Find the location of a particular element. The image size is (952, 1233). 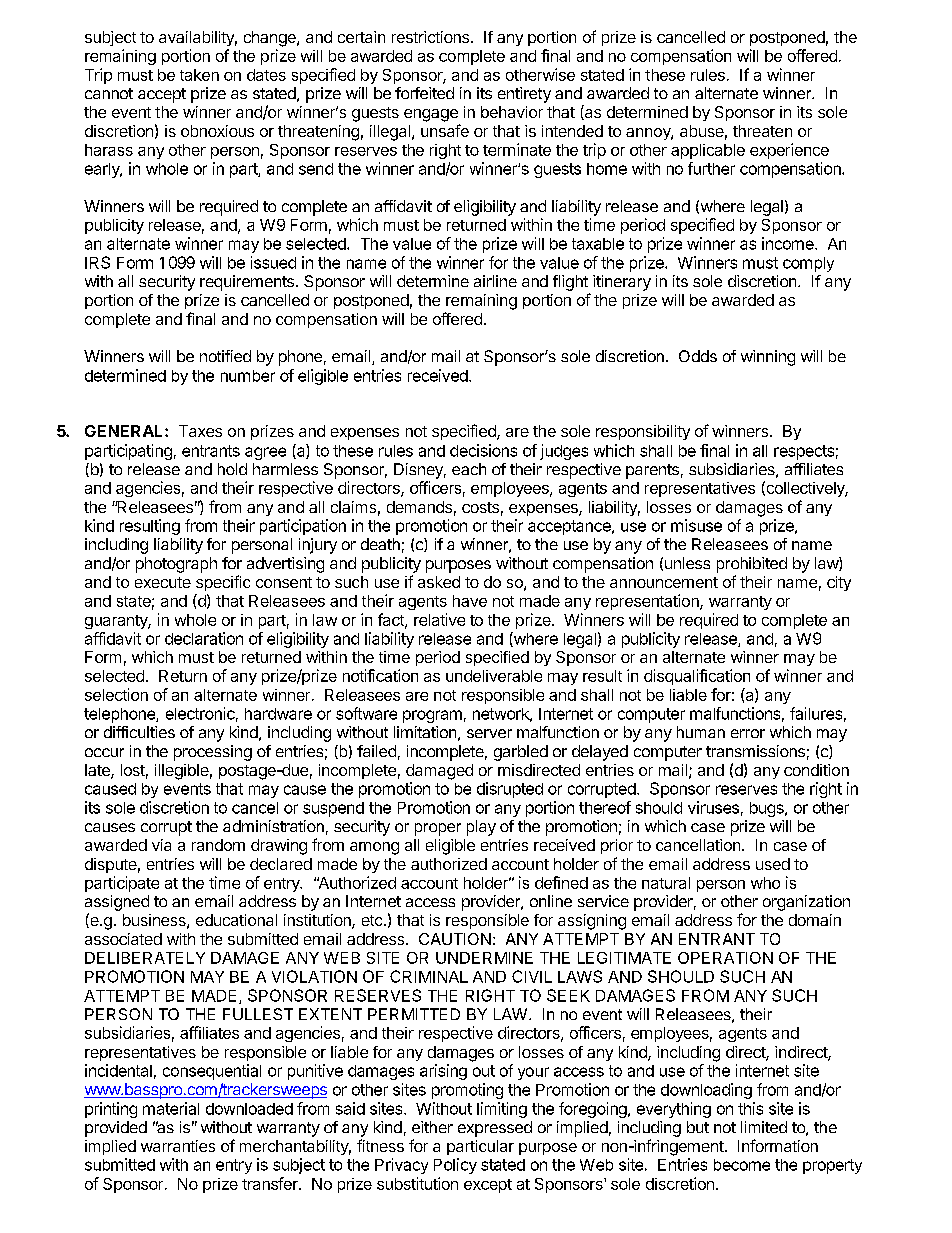

forfeited is located at coordinates (424, 93).
